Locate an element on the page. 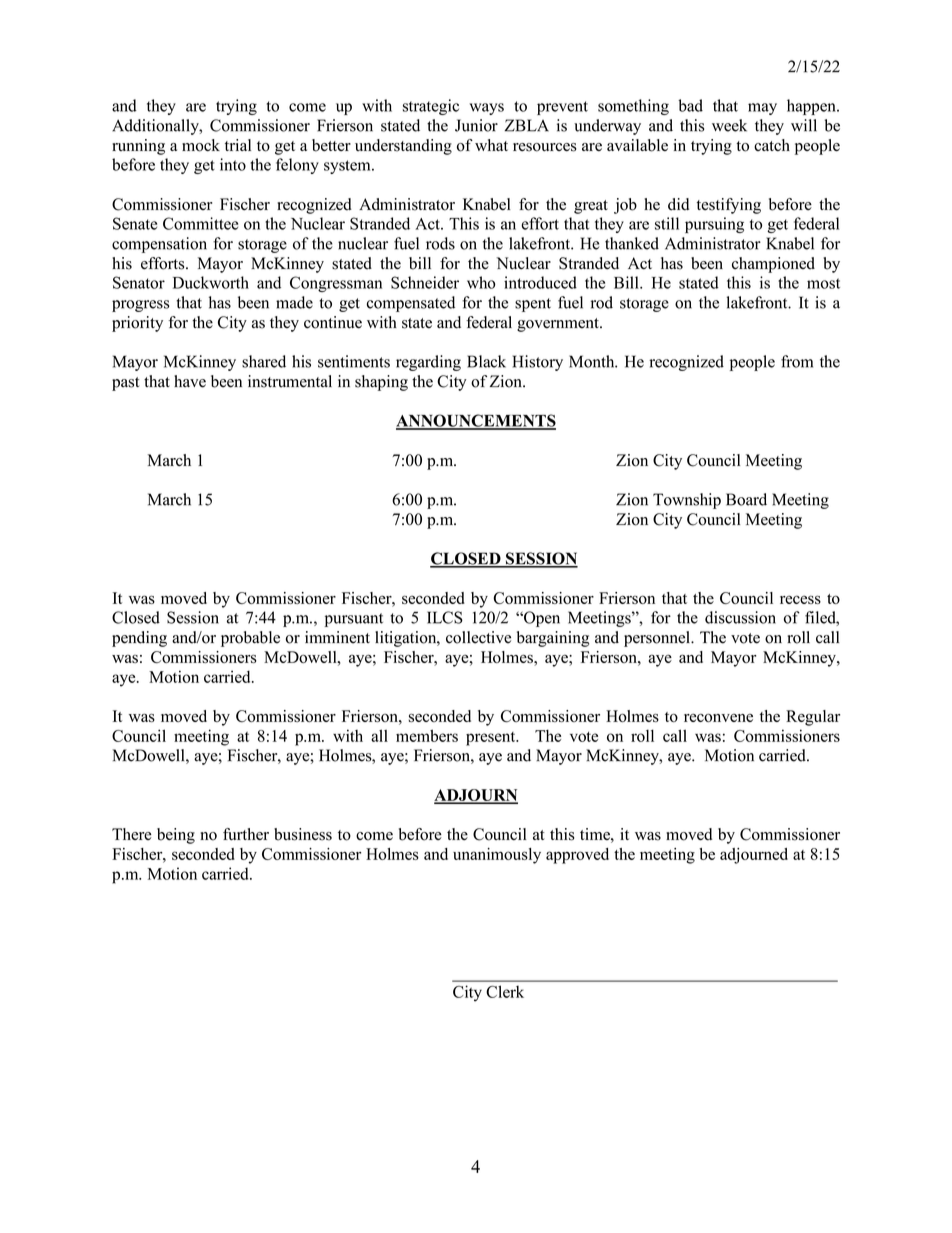 The image size is (952, 1233). have is located at coordinates (190, 381).
